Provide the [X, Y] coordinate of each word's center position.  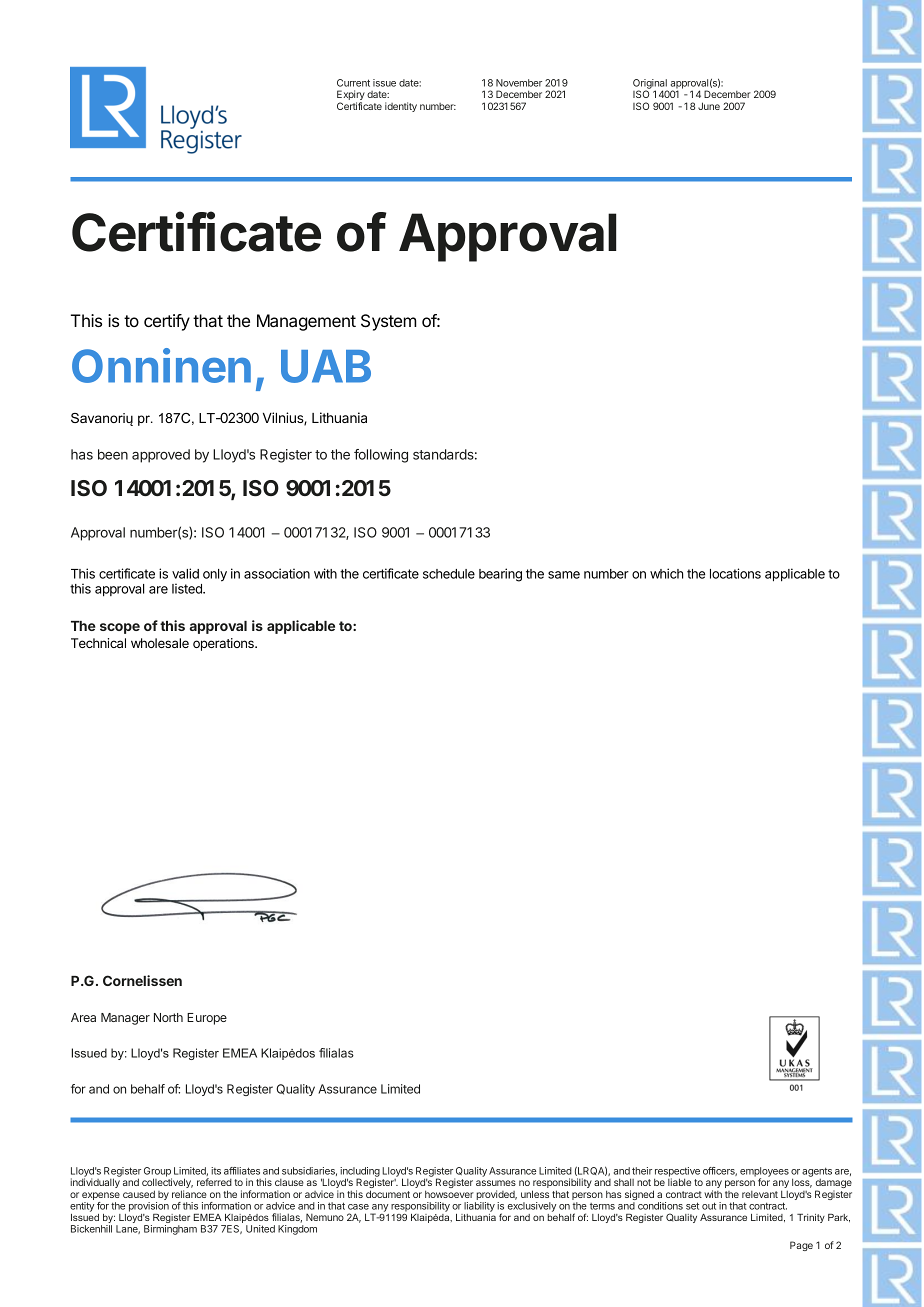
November [519, 83]
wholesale [160, 643]
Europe [207, 1019]
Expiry [351, 96]
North [168, 1017]
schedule [449, 574]
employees [764, 1173]
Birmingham [170, 1230]
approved [161, 456]
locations [735, 573]
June [709, 106]
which [666, 573]
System [389, 322]
